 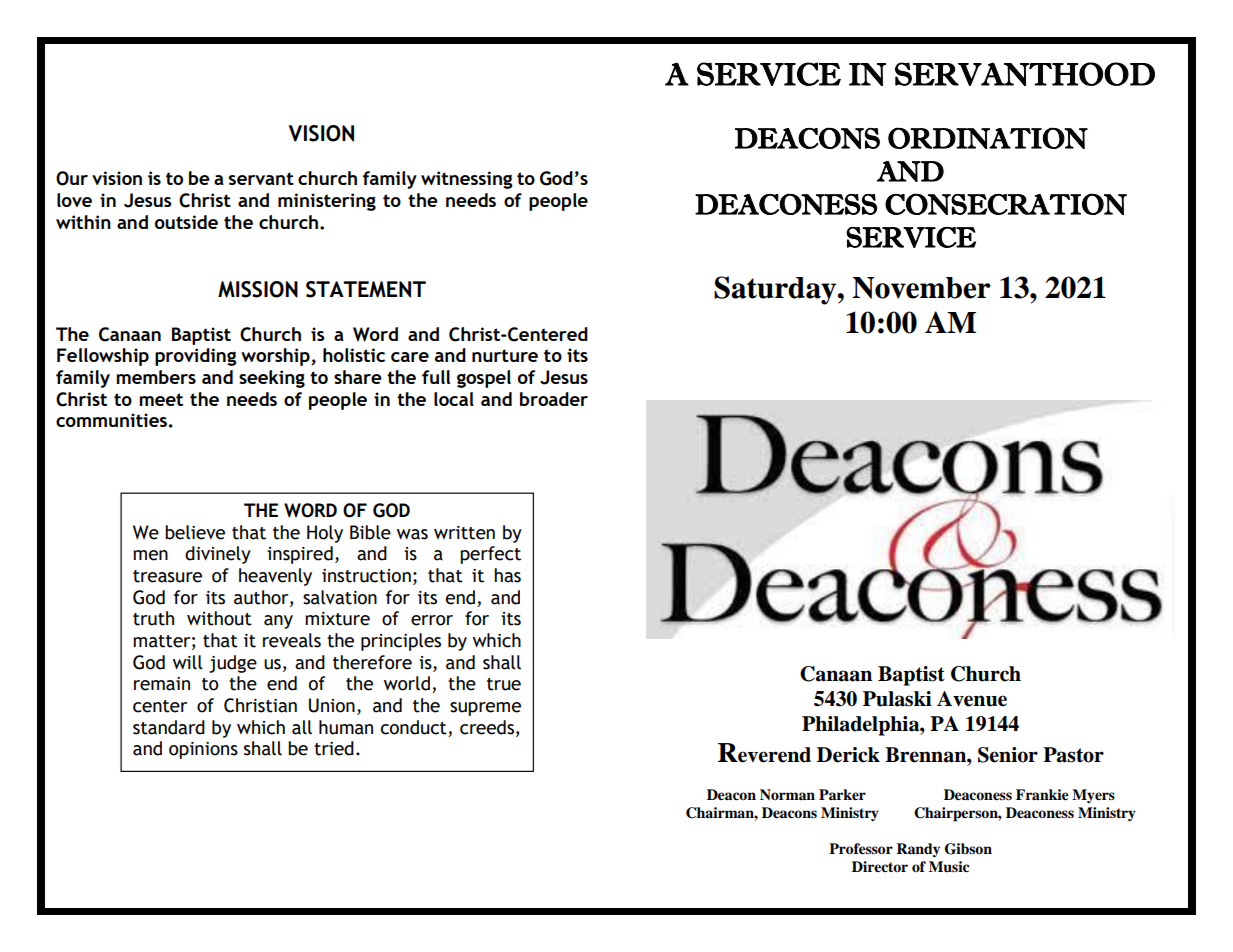 What do you see at coordinates (490, 555) in the screenshot?
I see `perfect` at bounding box center [490, 555].
